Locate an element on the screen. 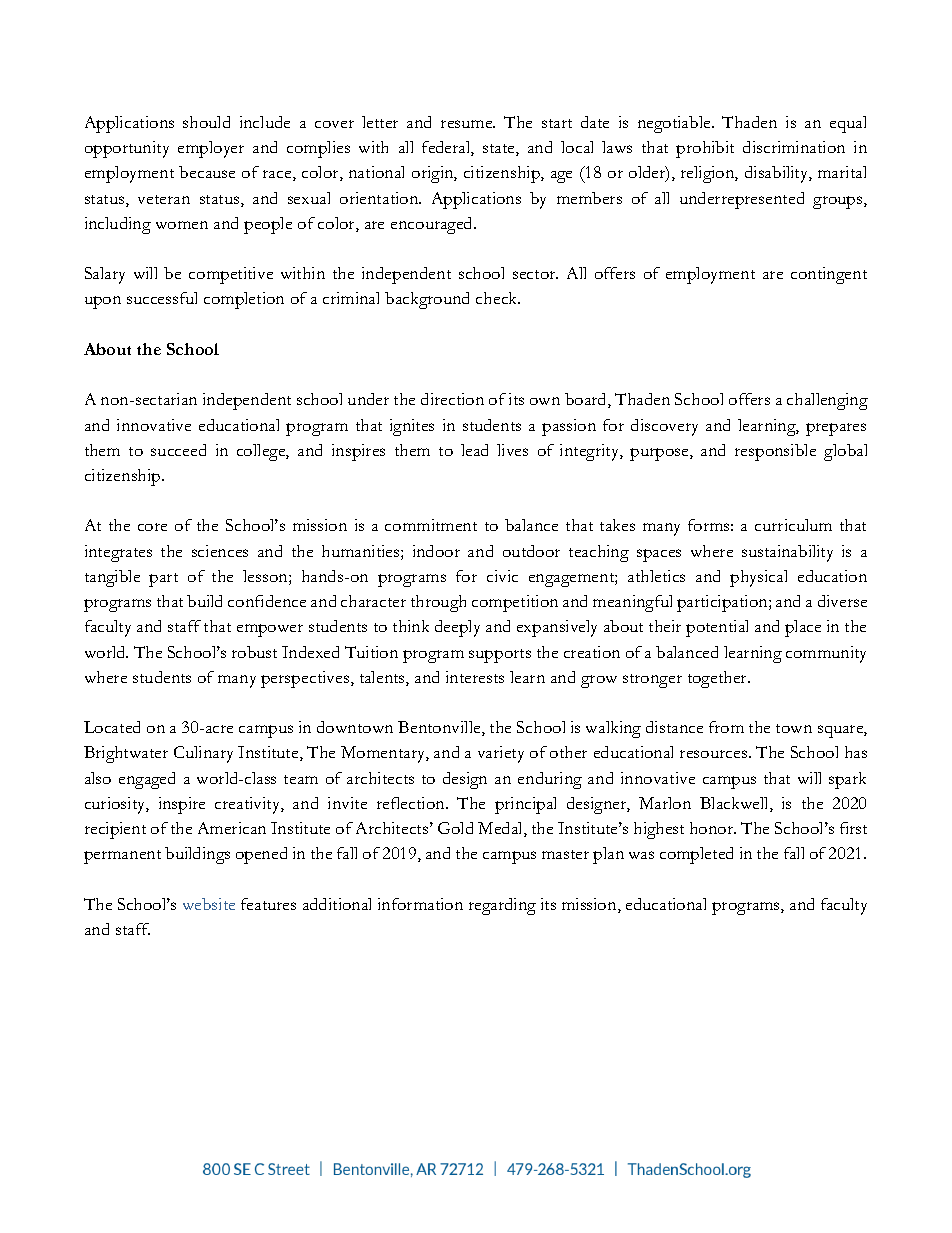 This screenshot has height=1233, width=952. employer is located at coordinates (211, 149).
